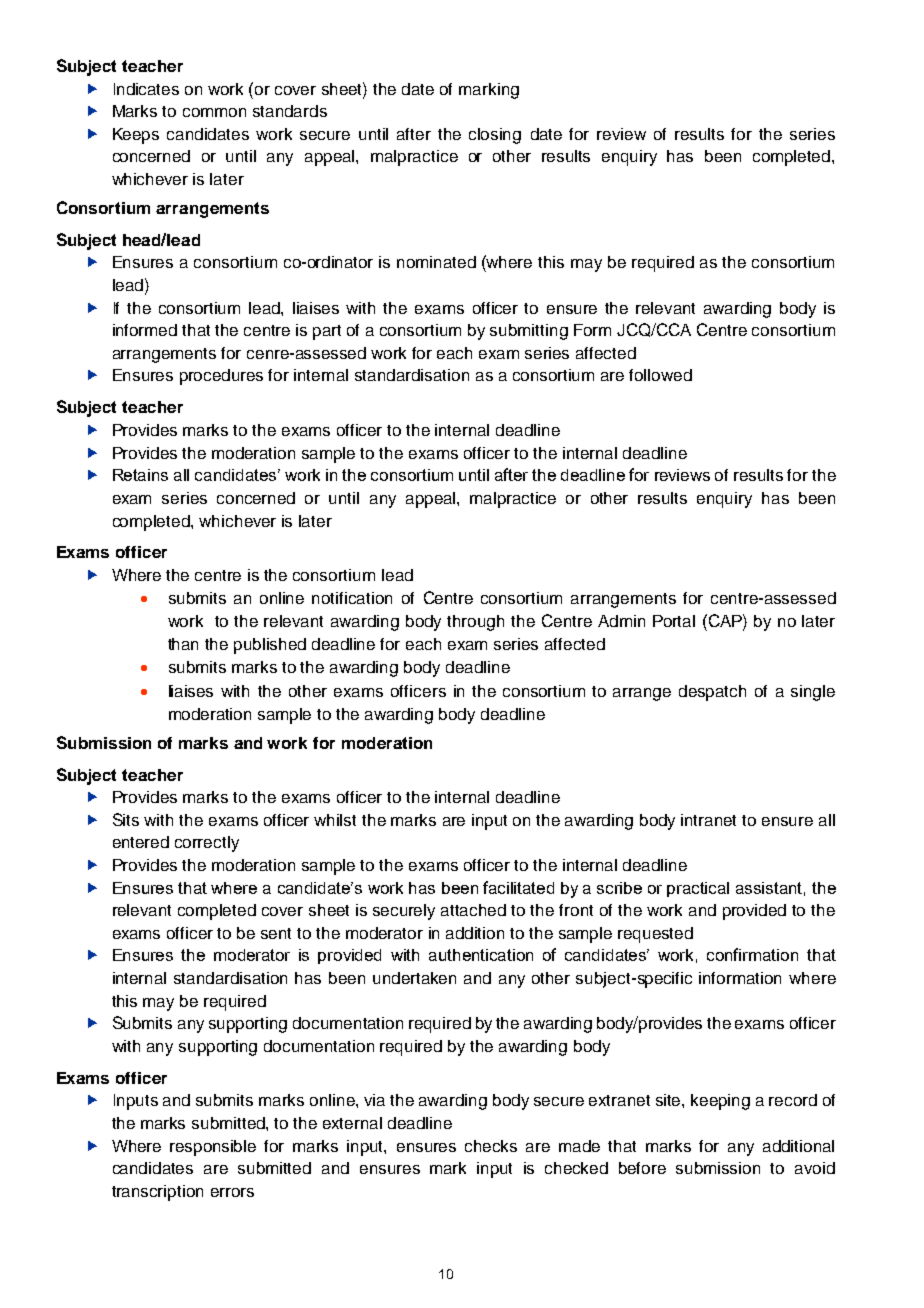  I want to click on through, so click(475, 623).
